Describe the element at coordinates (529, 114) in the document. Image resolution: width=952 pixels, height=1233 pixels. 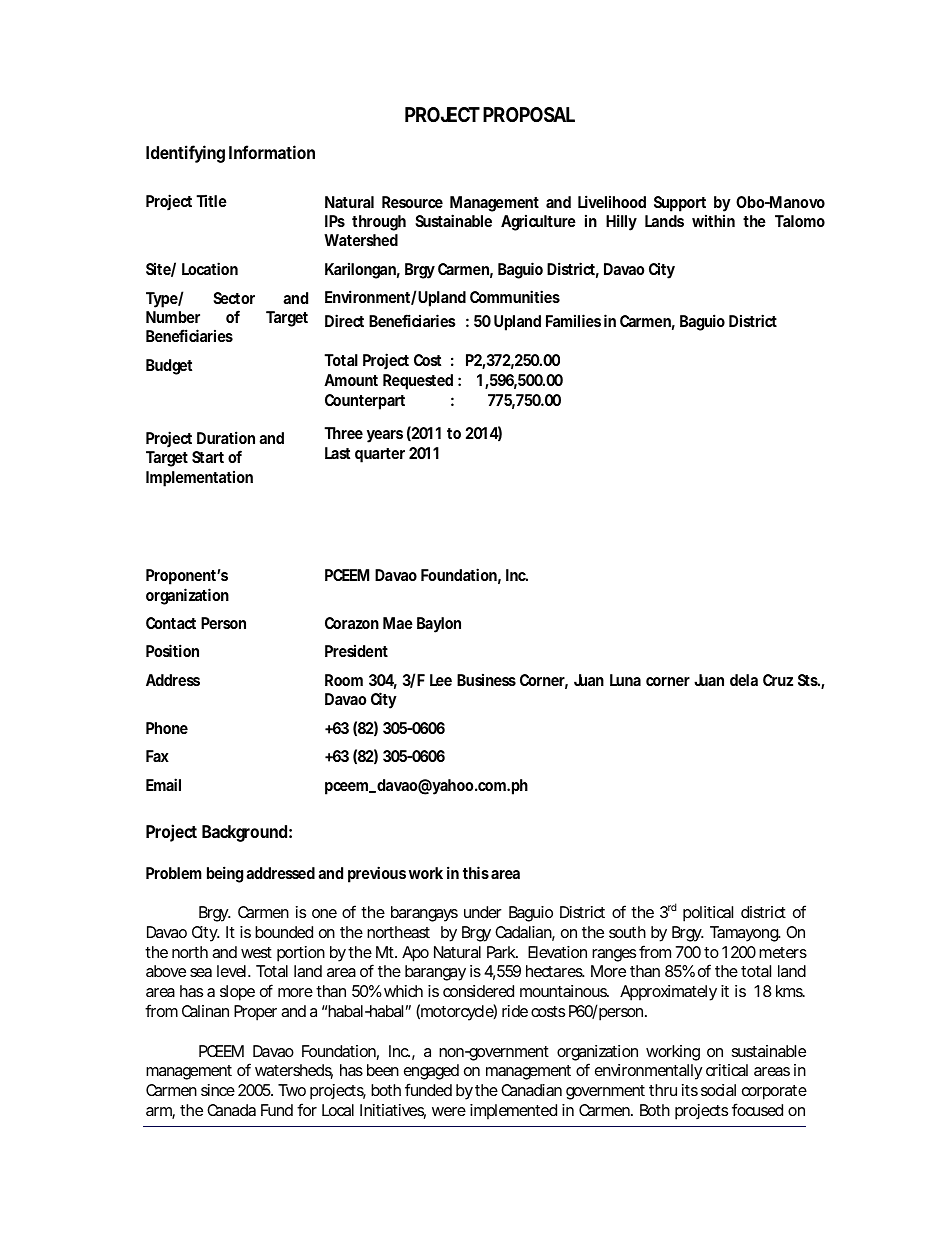
I see `PROPOSAL` at that location.
